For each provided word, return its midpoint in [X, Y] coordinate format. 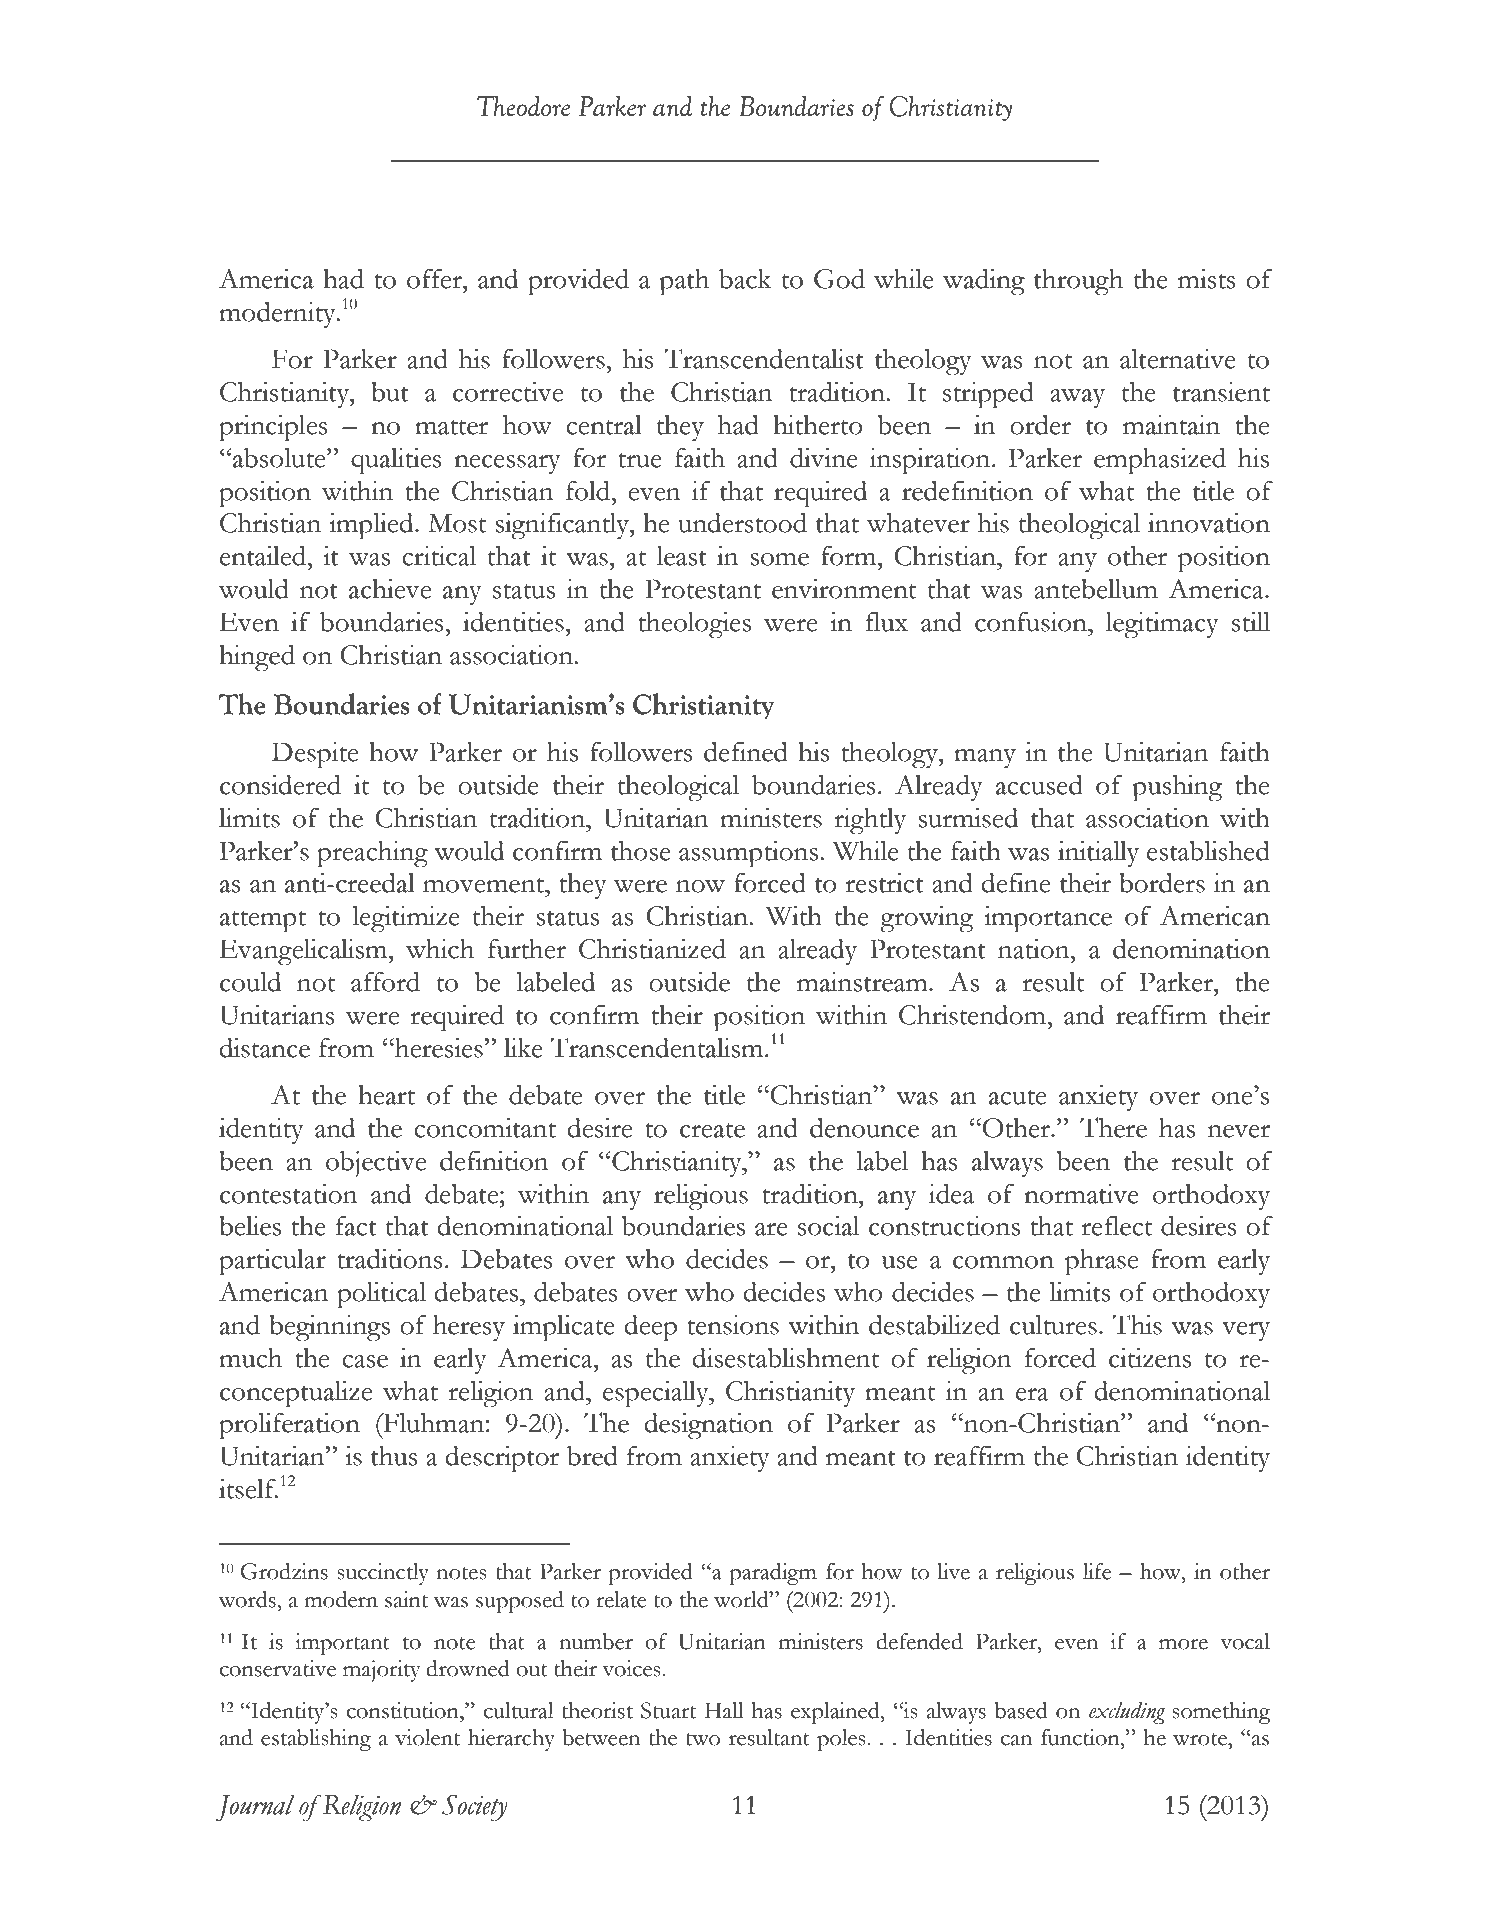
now [700, 886]
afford [385, 982]
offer [435, 279]
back [745, 279]
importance [1048, 919]
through [1078, 282]
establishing [316, 1740]
